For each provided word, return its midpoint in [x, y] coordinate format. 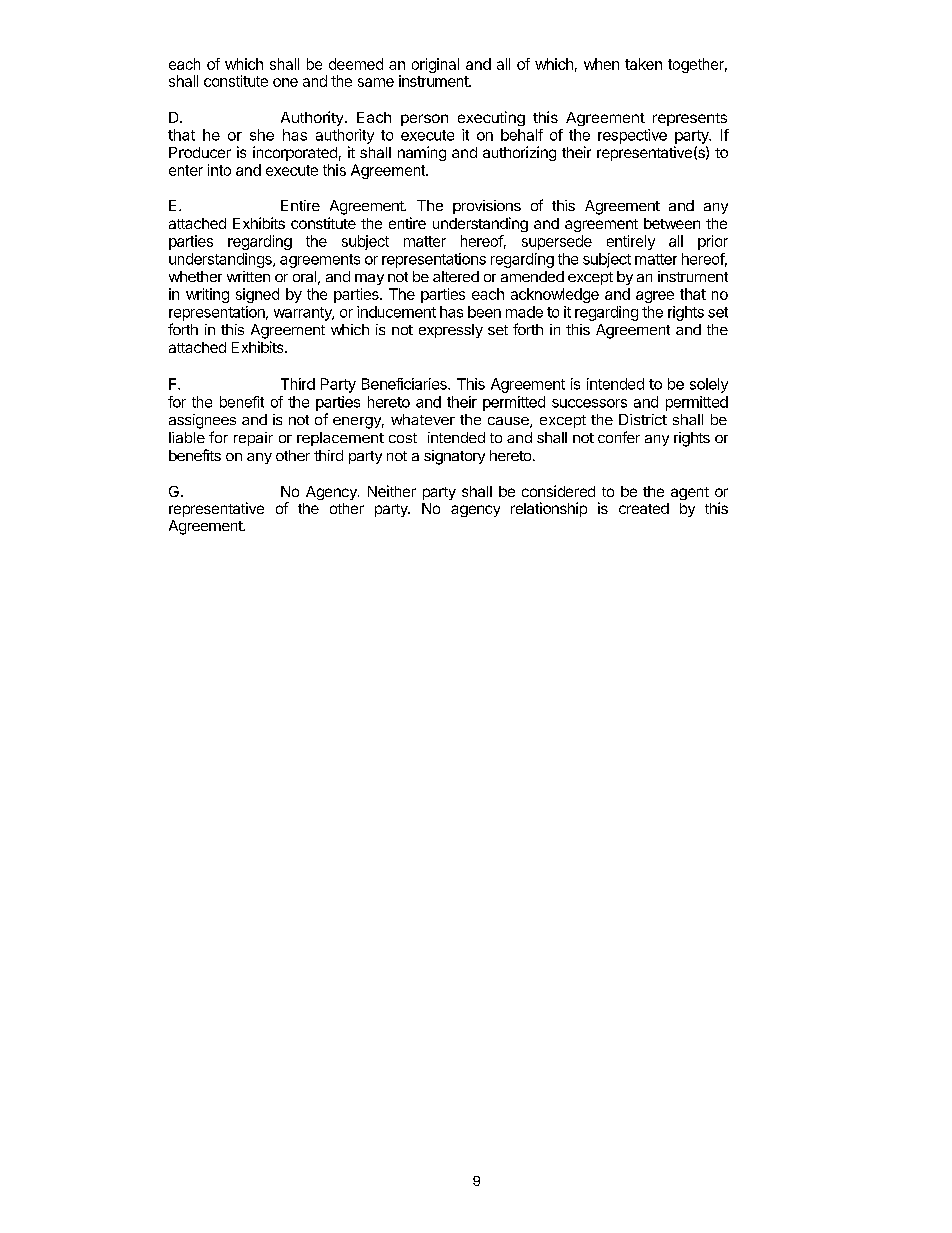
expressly [451, 331]
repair [253, 439]
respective [632, 136]
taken [643, 64]
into [219, 170]
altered [456, 276]
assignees [202, 421]
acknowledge [555, 295]
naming [422, 153]
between [672, 223]
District [643, 419]
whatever [423, 419]
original [435, 65]
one [285, 82]
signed [257, 295]
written [248, 276]
